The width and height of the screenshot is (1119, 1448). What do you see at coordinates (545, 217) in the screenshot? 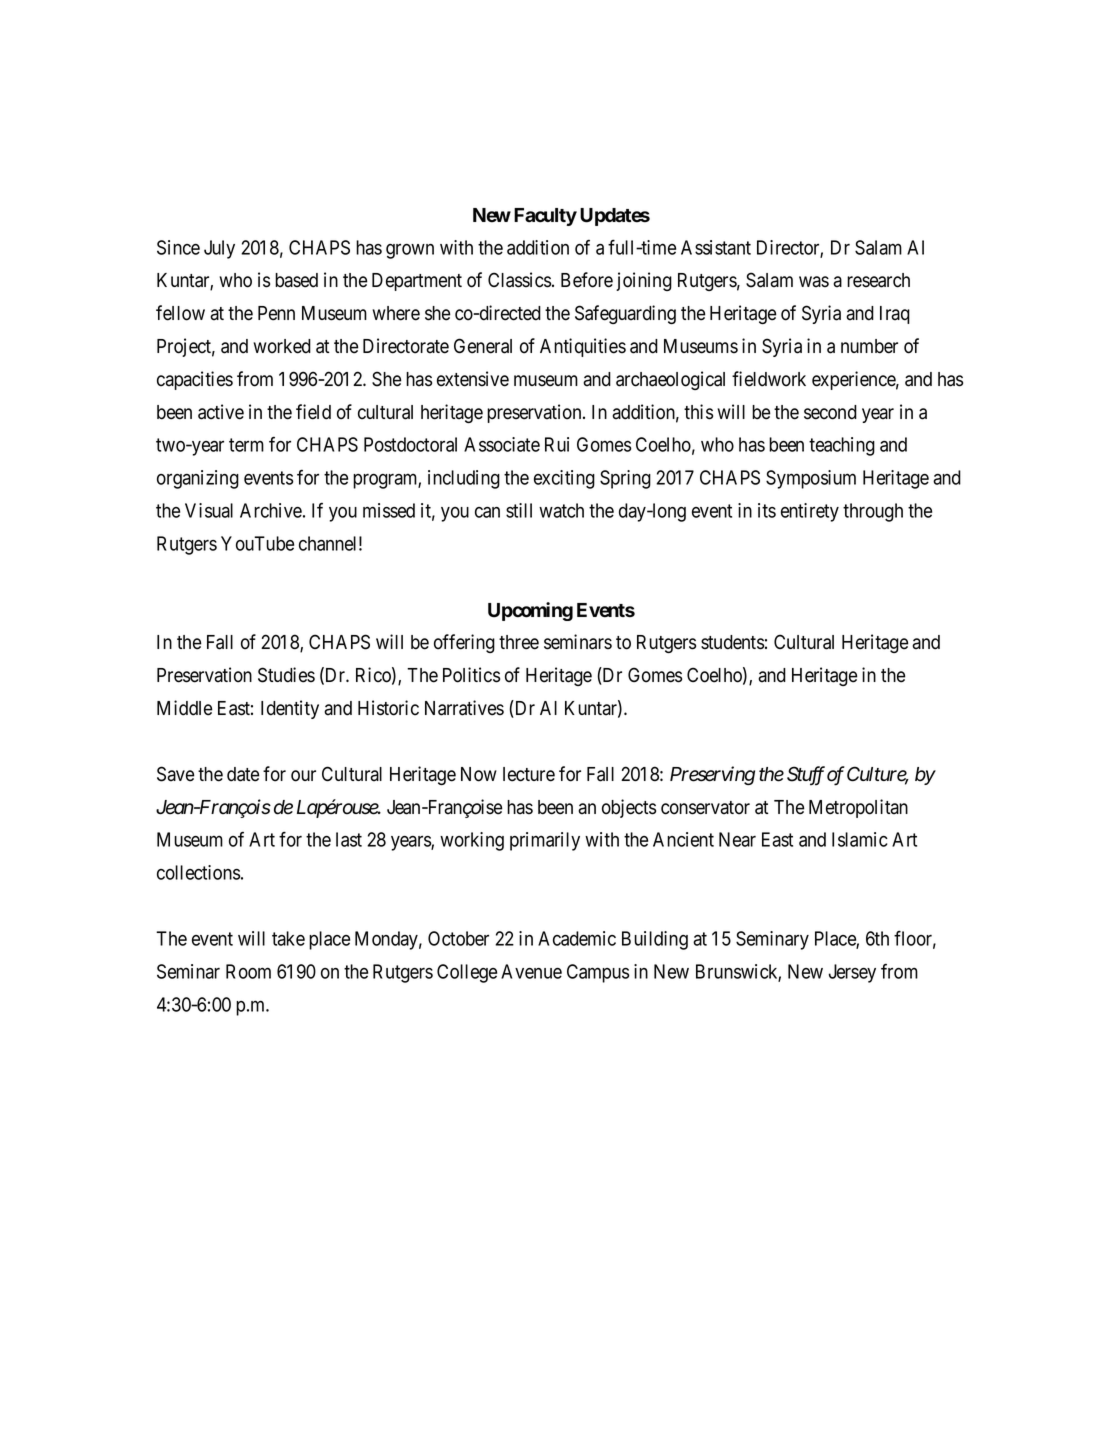
I see `Faculty` at bounding box center [545, 217].
